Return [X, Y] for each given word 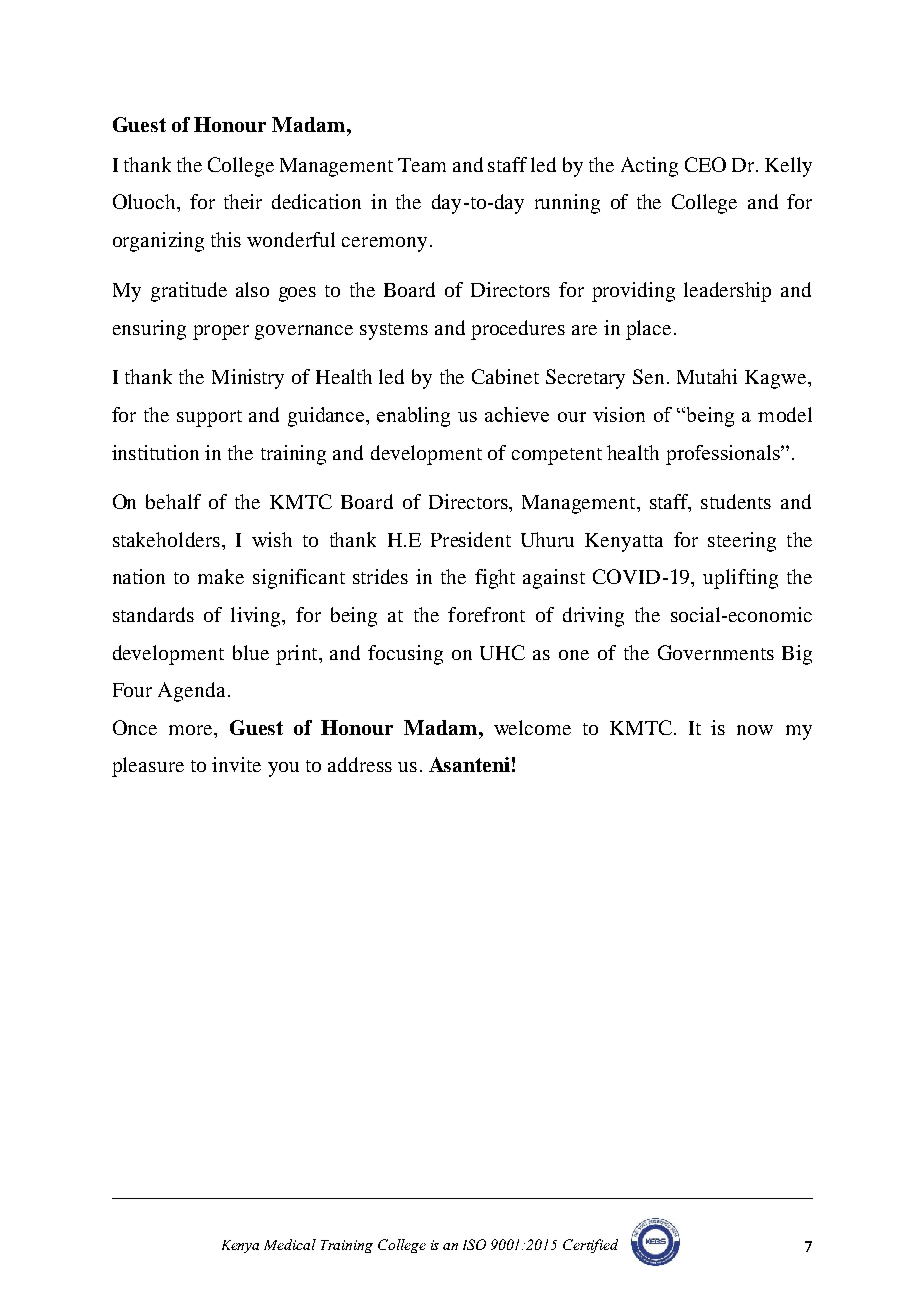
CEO [705, 164]
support [209, 418]
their [243, 201]
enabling [413, 417]
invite [236, 764]
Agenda [191, 692]
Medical [290, 1244]
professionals [724, 455]
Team [422, 165]
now [755, 730]
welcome [532, 727]
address [360, 764]
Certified [590, 1246]
